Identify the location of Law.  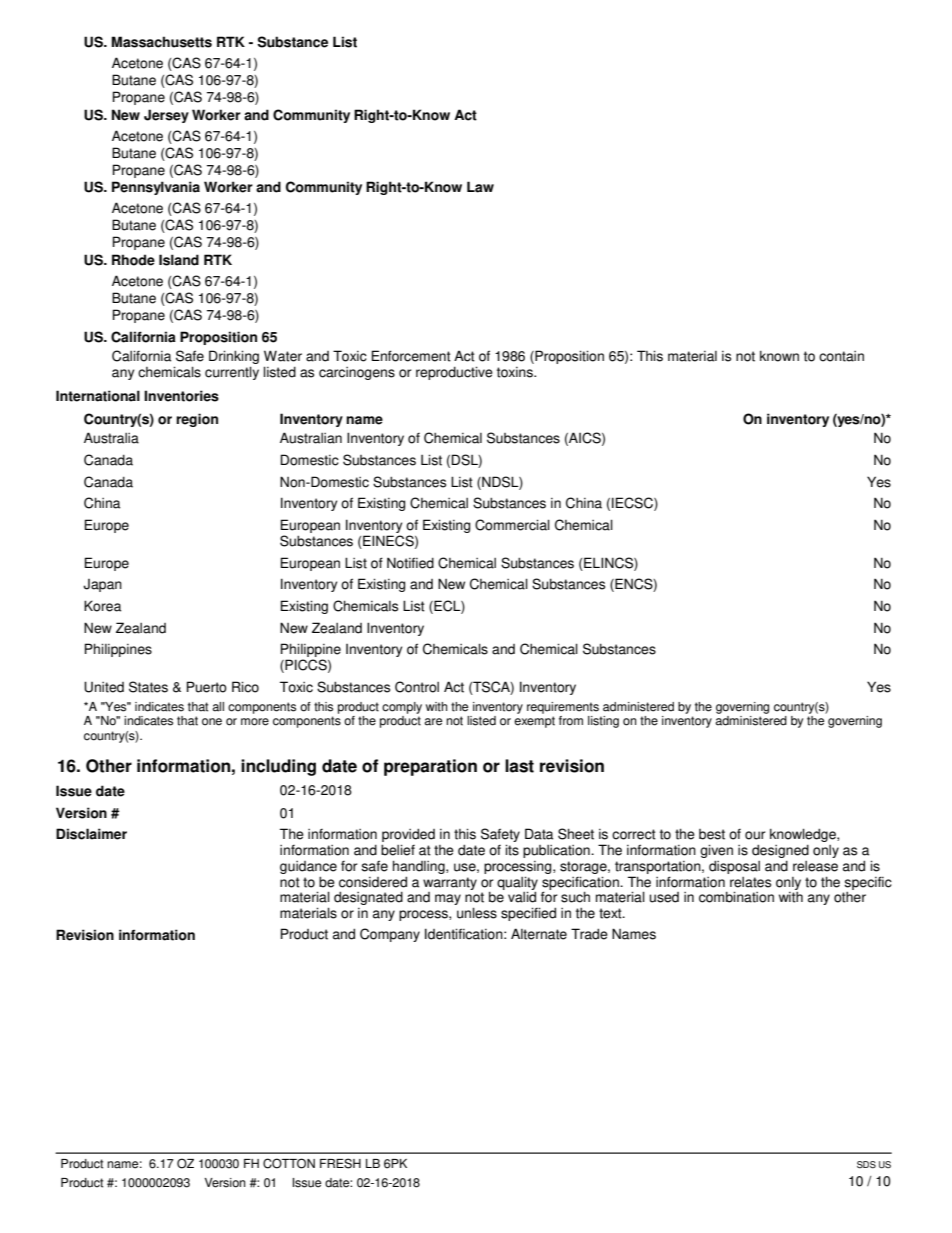
(480, 187).
